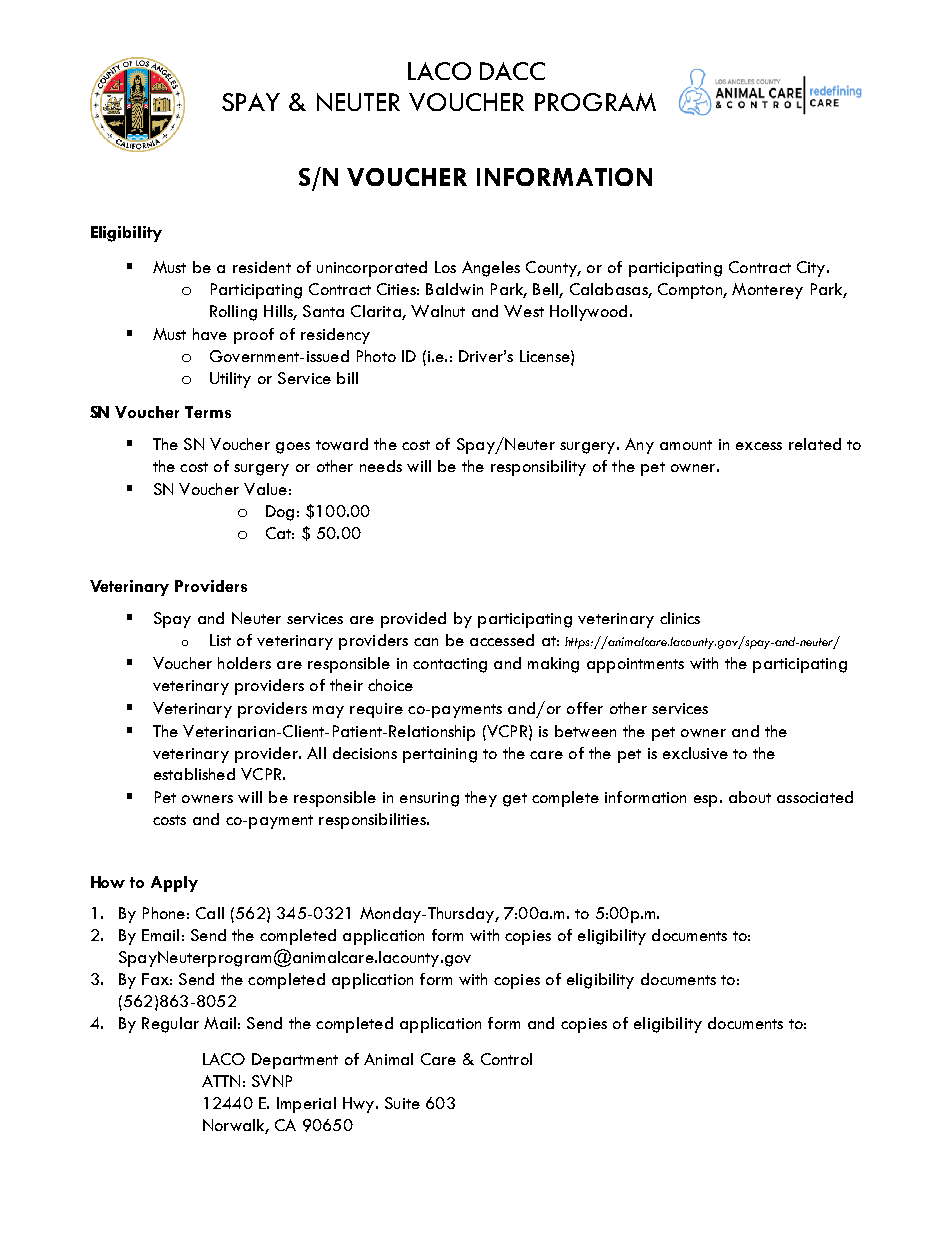 This document has width=952, height=1233. Describe the element at coordinates (233, 313) in the document. I see `Rolling` at that location.
